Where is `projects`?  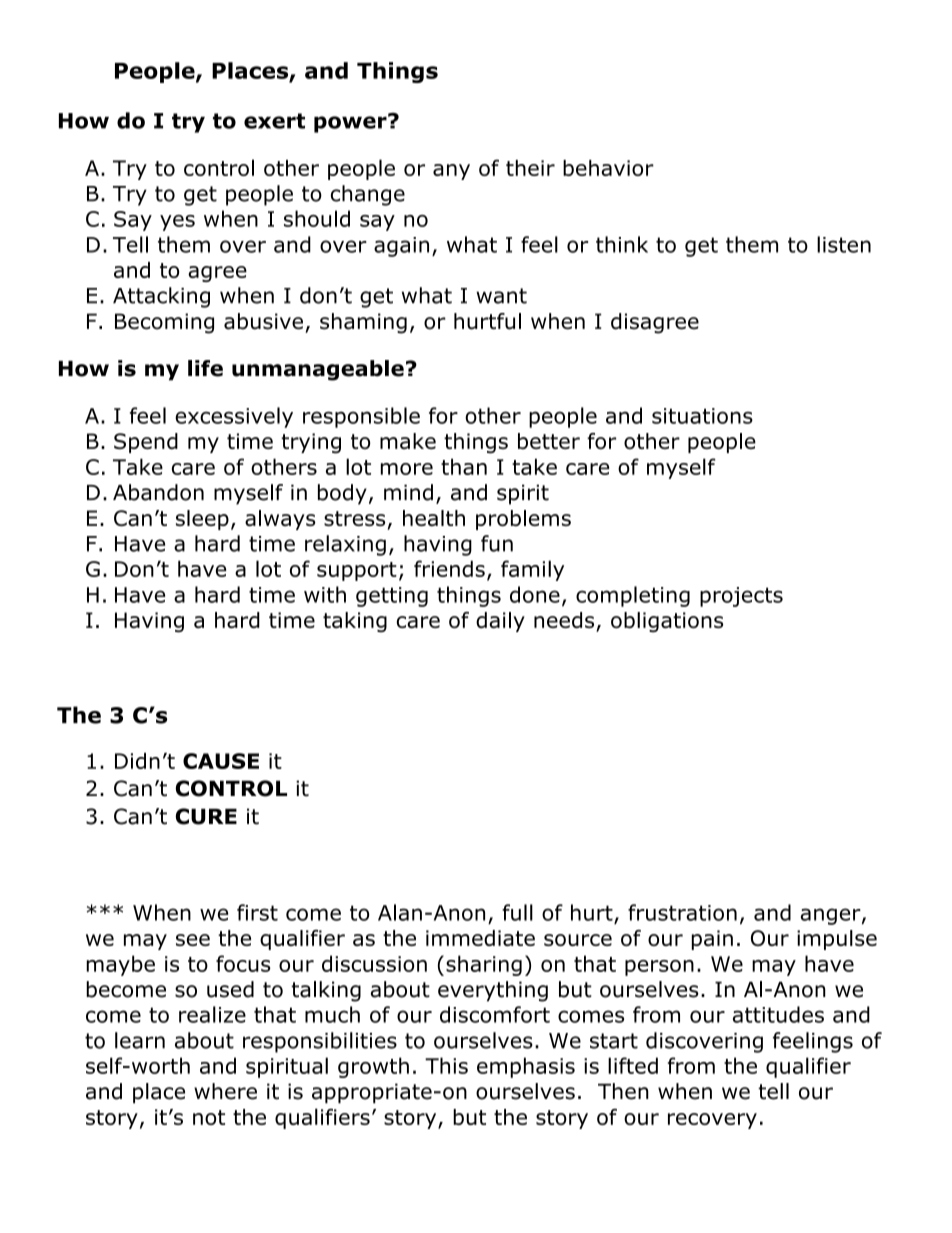
projects is located at coordinates (741, 597).
